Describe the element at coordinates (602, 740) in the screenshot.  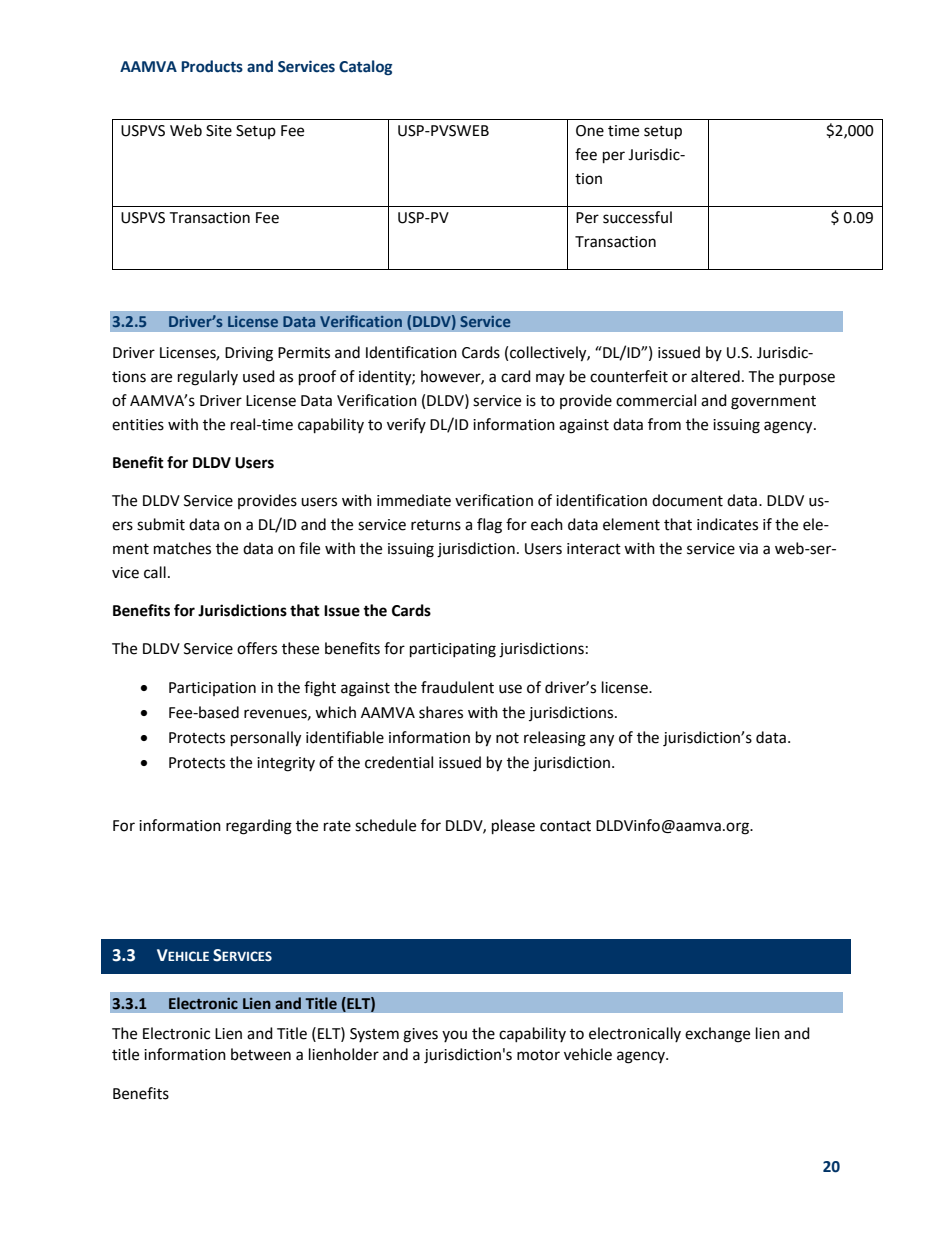
I see `any` at that location.
